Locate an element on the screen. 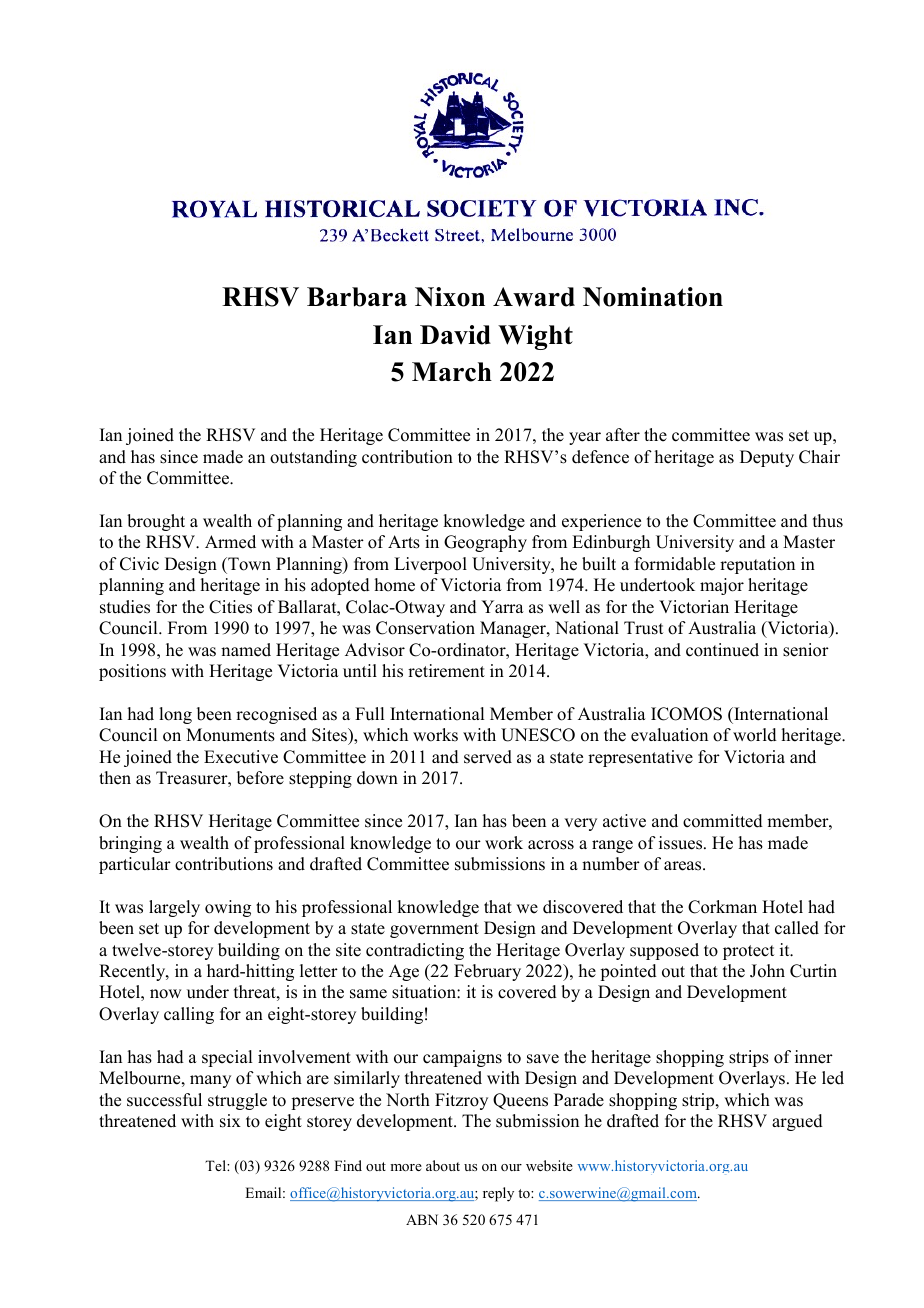 Image resolution: width=924 pixels, height=1308 pixels. Barbara is located at coordinates (357, 297).
